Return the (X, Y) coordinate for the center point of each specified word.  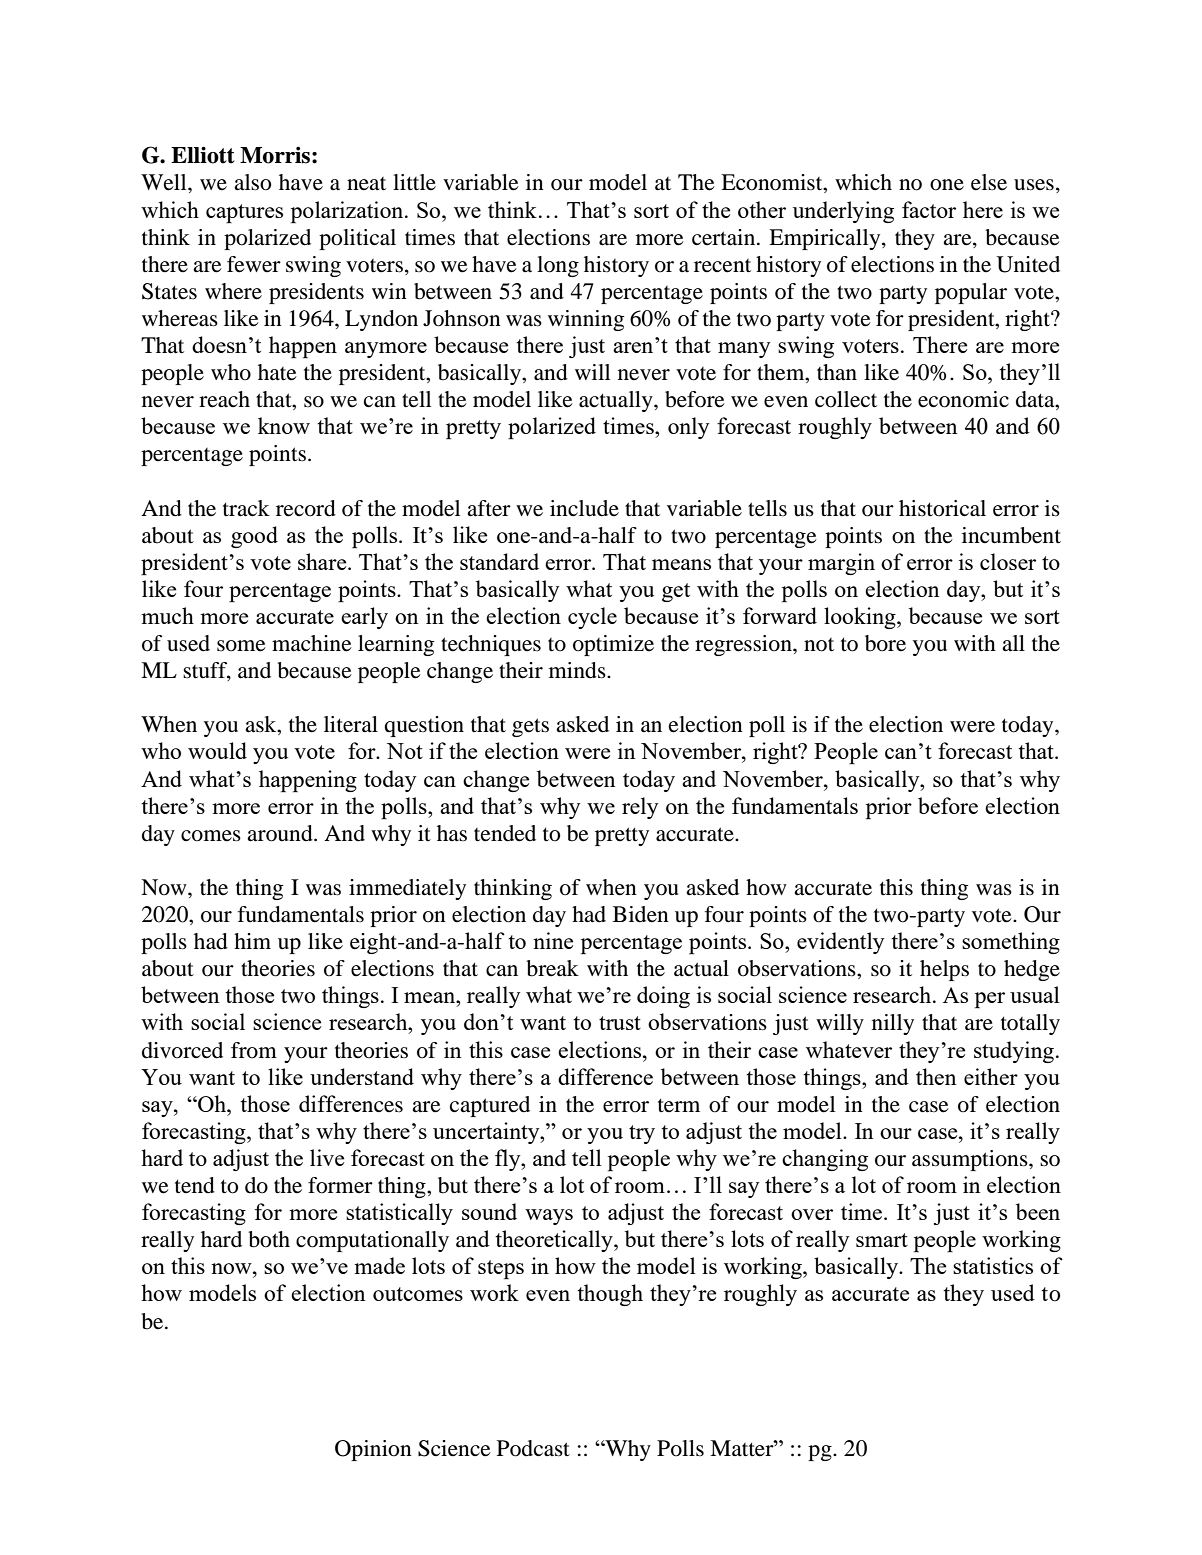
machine (312, 643)
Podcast (533, 1448)
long (558, 266)
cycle (592, 618)
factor (929, 209)
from (254, 1050)
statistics (993, 1265)
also (252, 182)
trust (620, 1023)
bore (885, 643)
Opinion (373, 1450)
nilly (893, 1024)
